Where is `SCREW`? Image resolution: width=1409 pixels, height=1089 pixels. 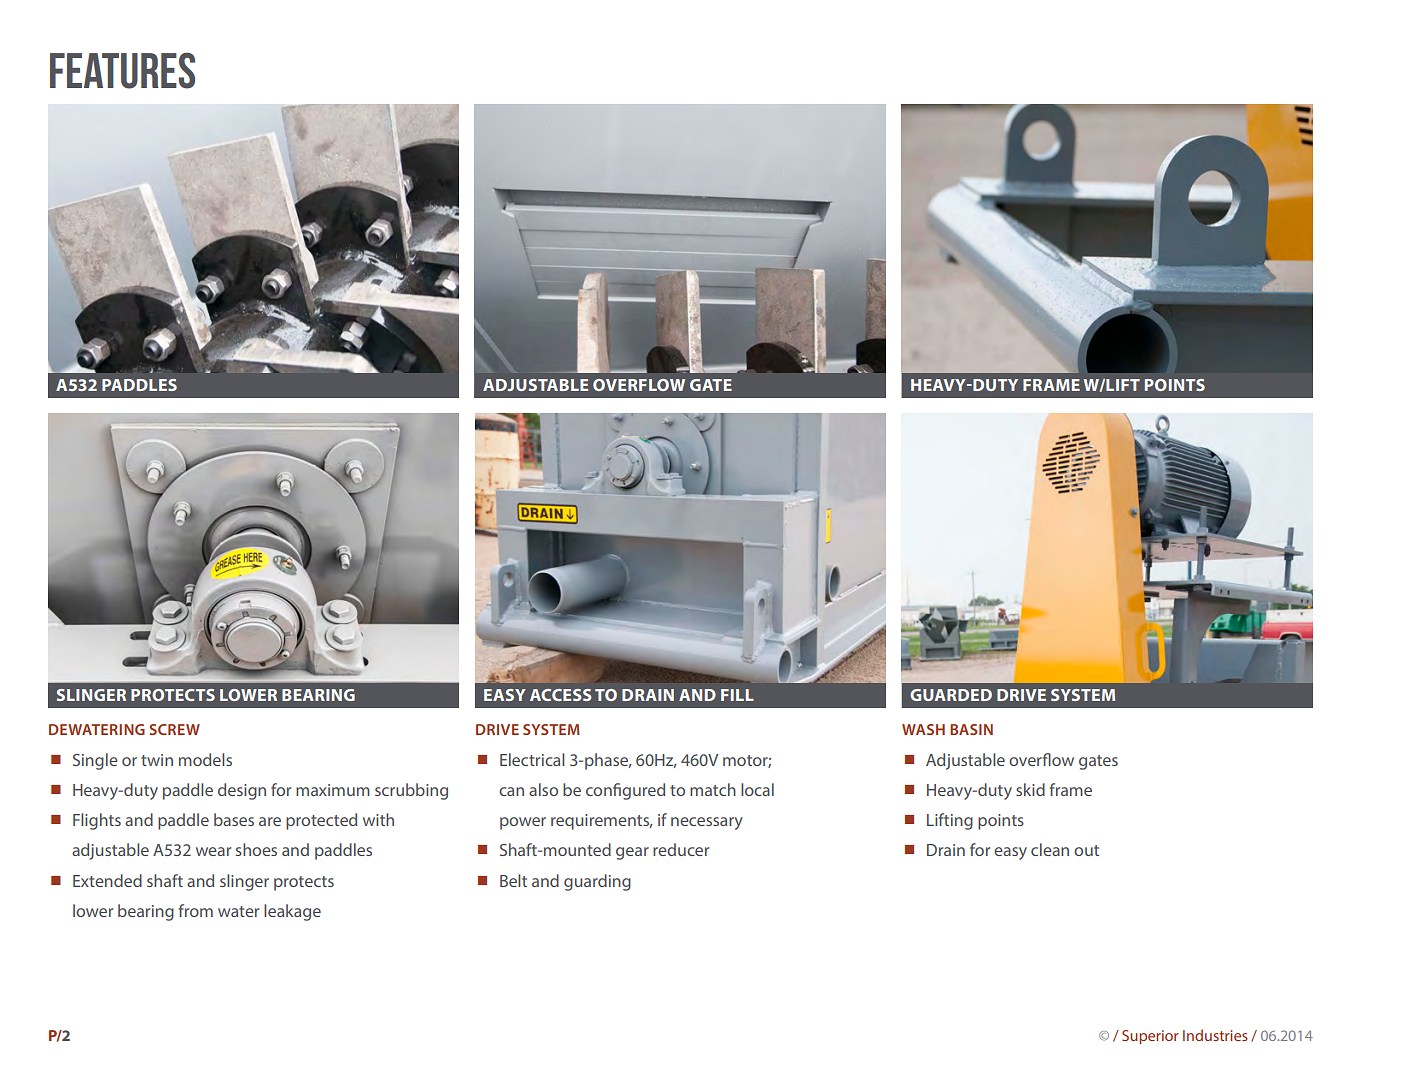
SCREW is located at coordinates (174, 729).
